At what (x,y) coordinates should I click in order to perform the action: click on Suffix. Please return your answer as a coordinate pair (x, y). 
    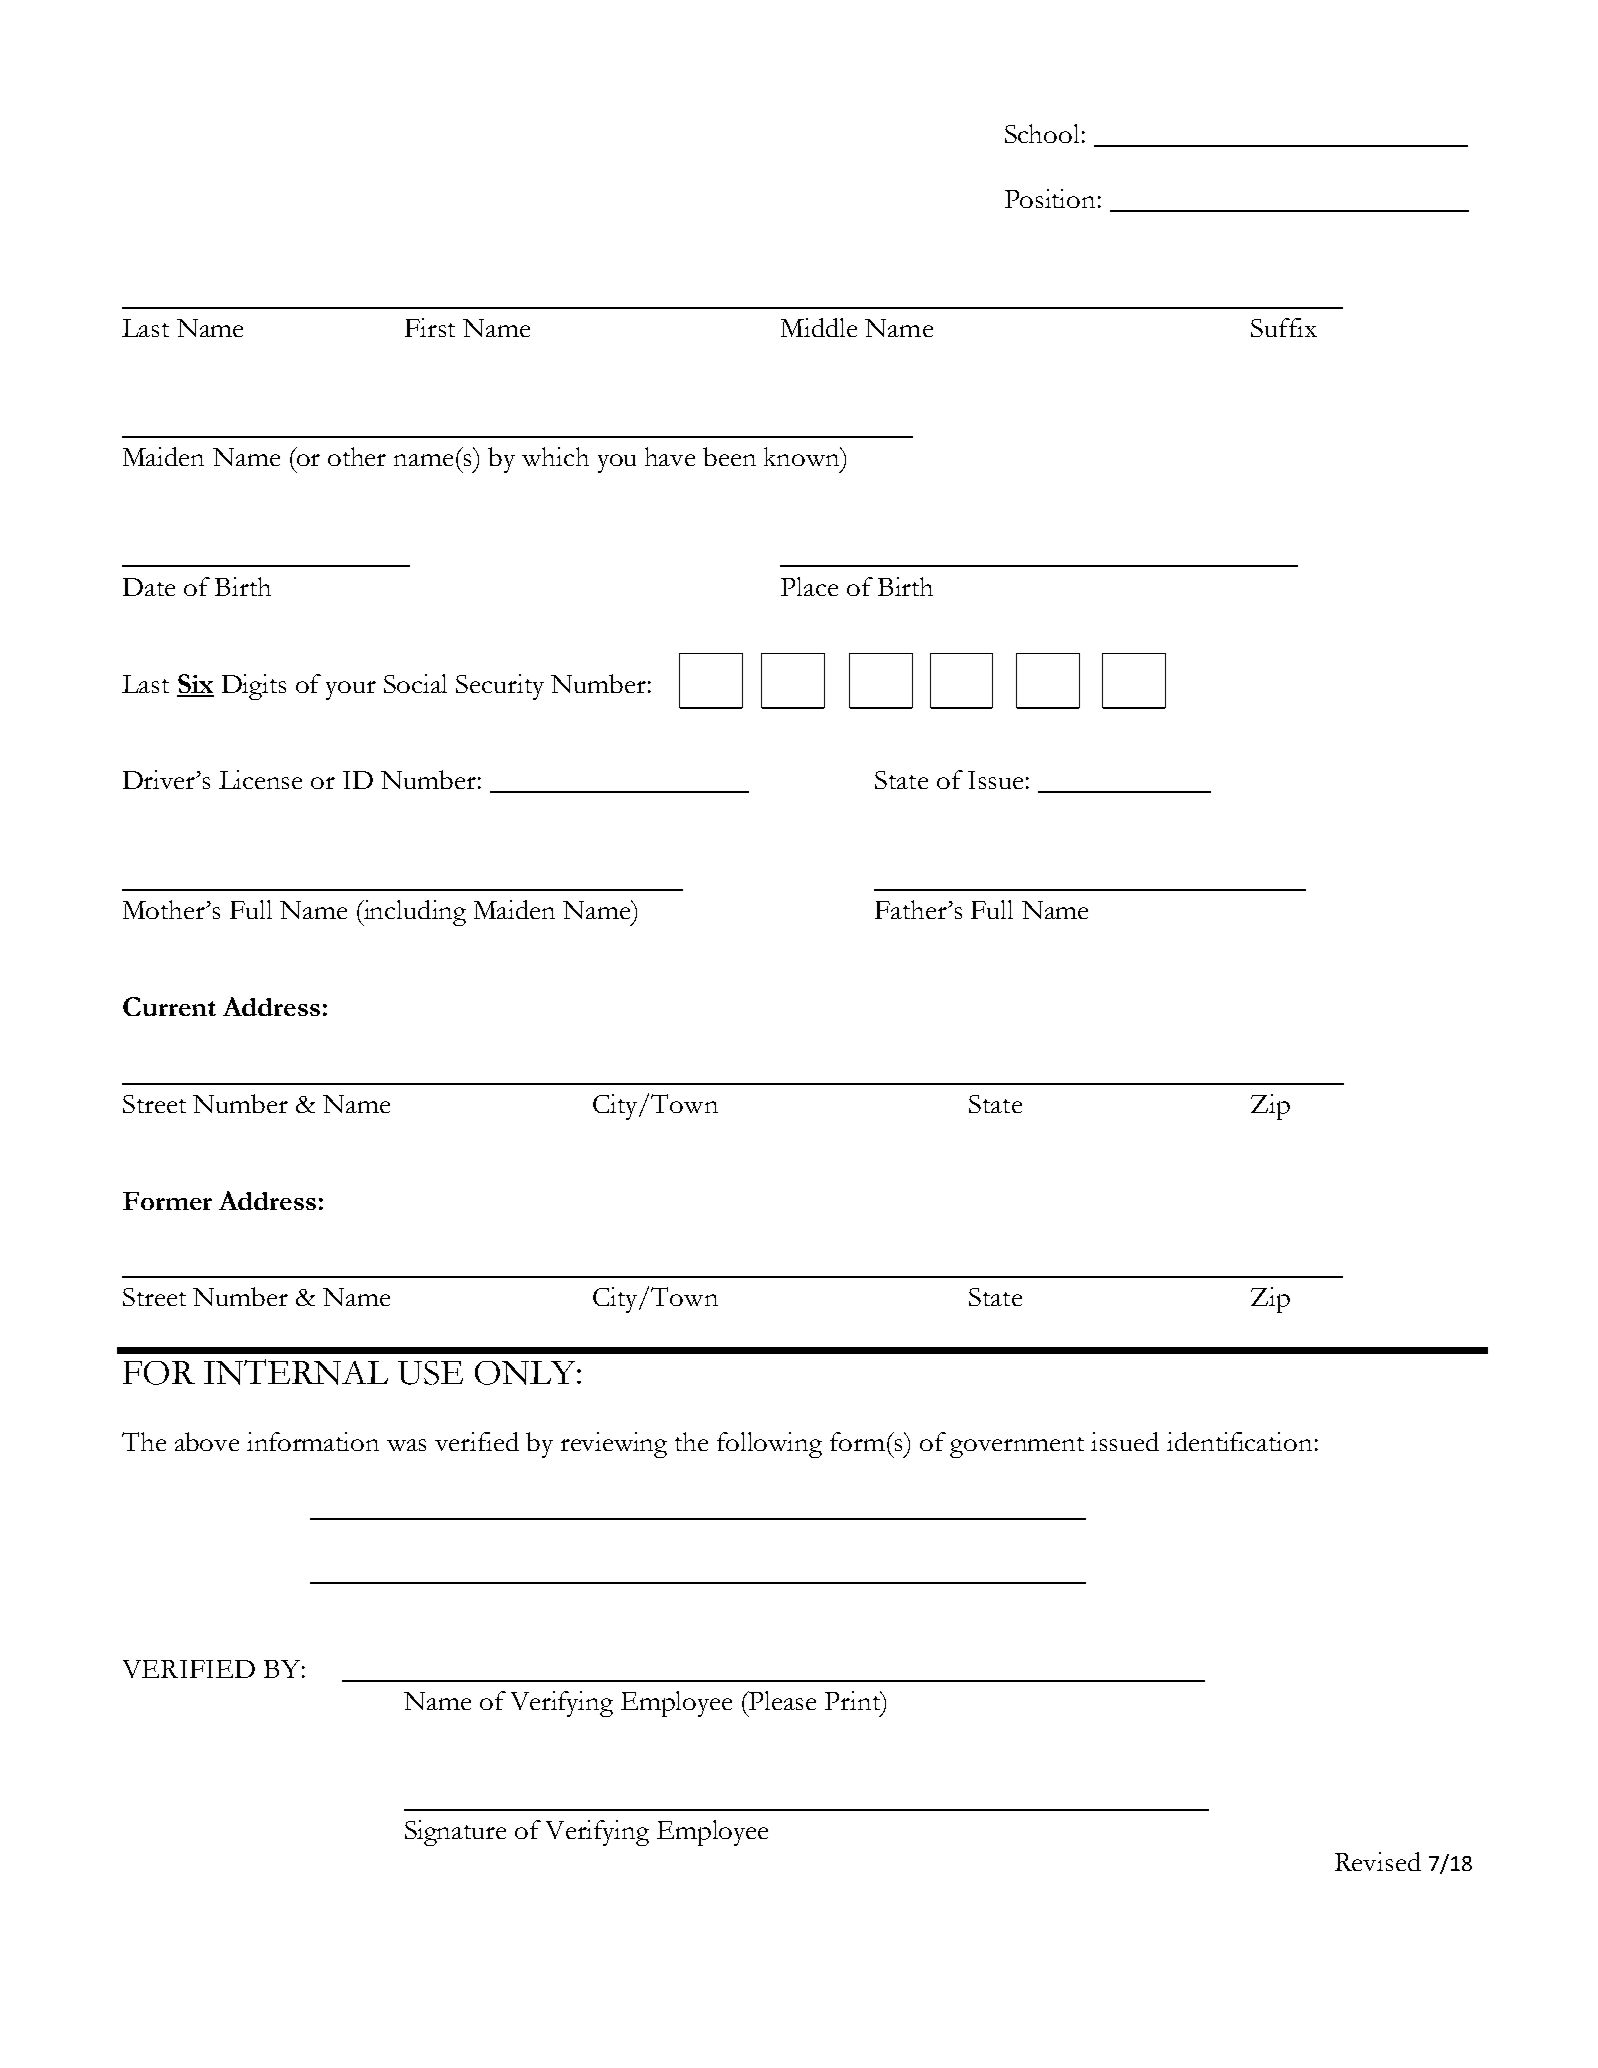
    Looking at the image, I should click on (1284, 327).
